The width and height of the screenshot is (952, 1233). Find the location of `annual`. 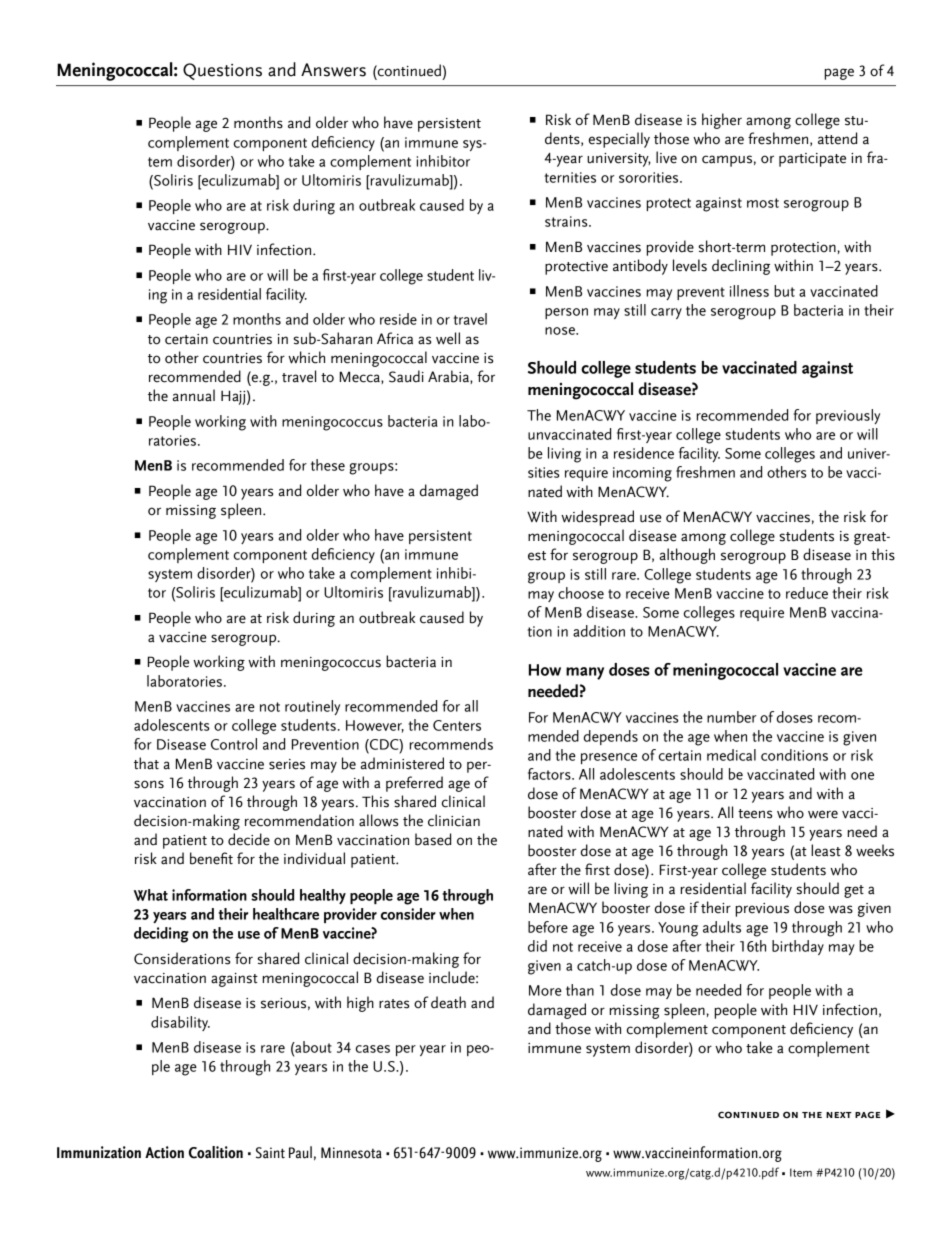

annual is located at coordinates (194, 395).
